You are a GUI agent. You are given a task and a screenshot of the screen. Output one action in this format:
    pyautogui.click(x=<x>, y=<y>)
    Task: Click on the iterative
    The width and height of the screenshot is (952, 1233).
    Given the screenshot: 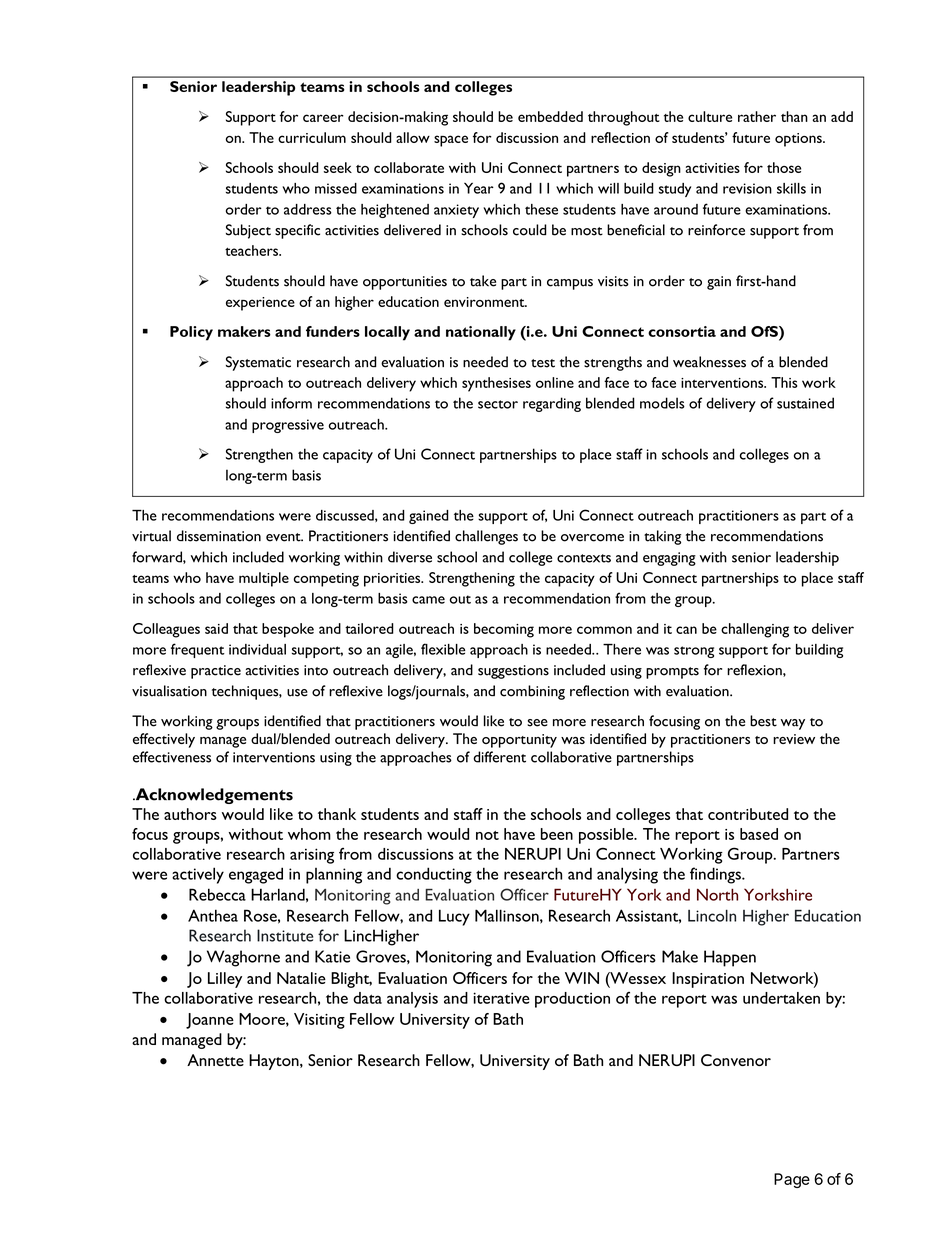 What is the action you would take?
    pyautogui.click(x=501, y=998)
